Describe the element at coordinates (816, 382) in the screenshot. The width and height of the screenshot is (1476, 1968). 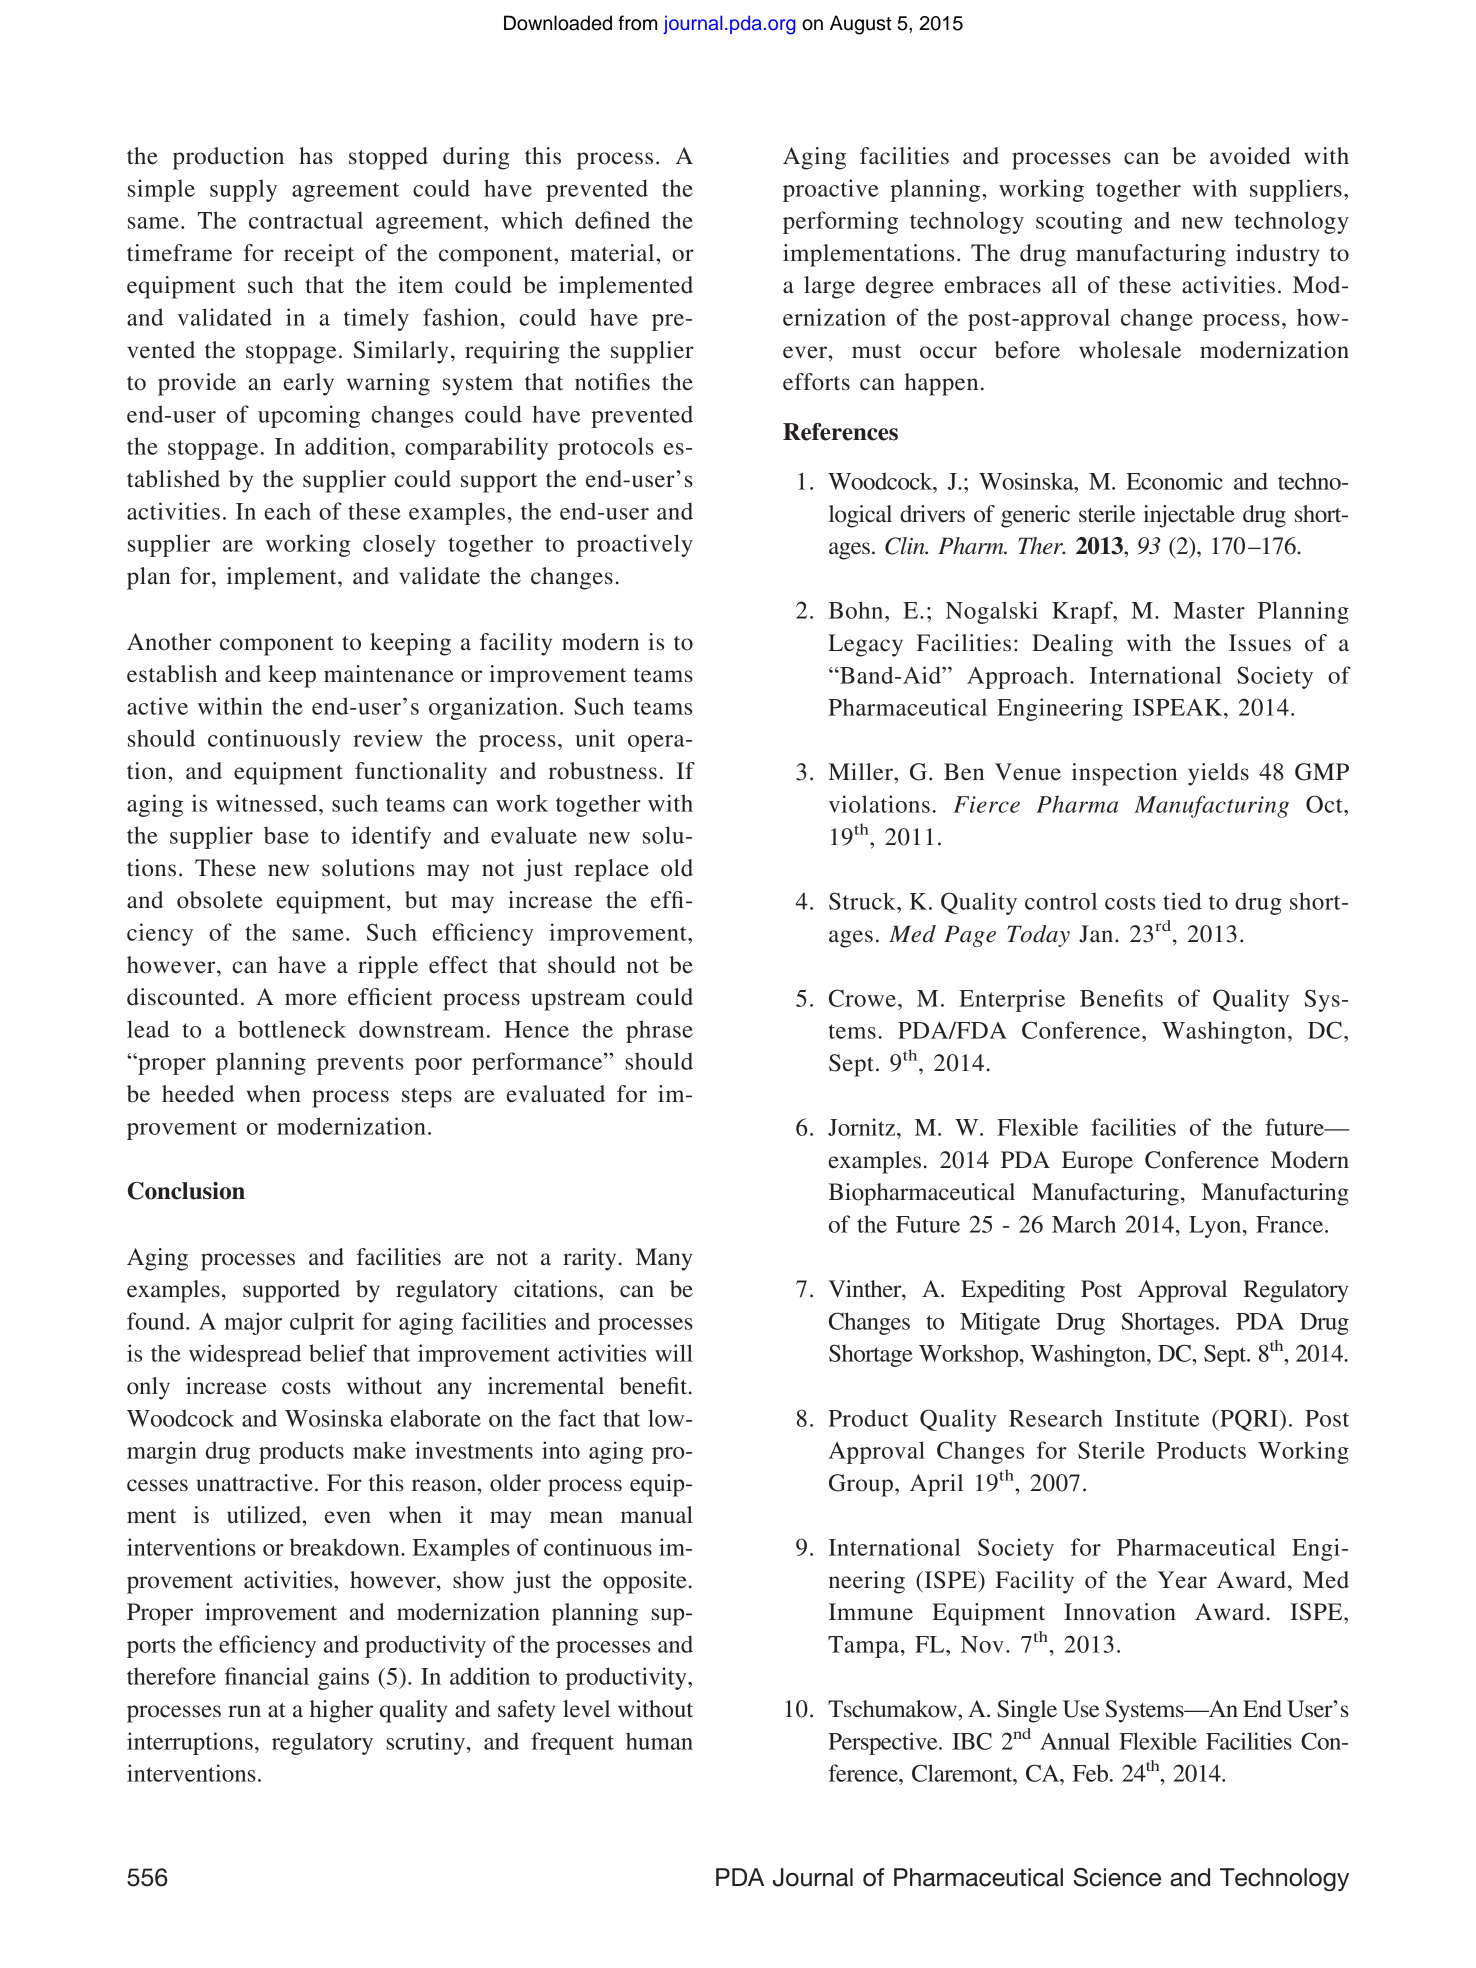
I see `efforts` at that location.
